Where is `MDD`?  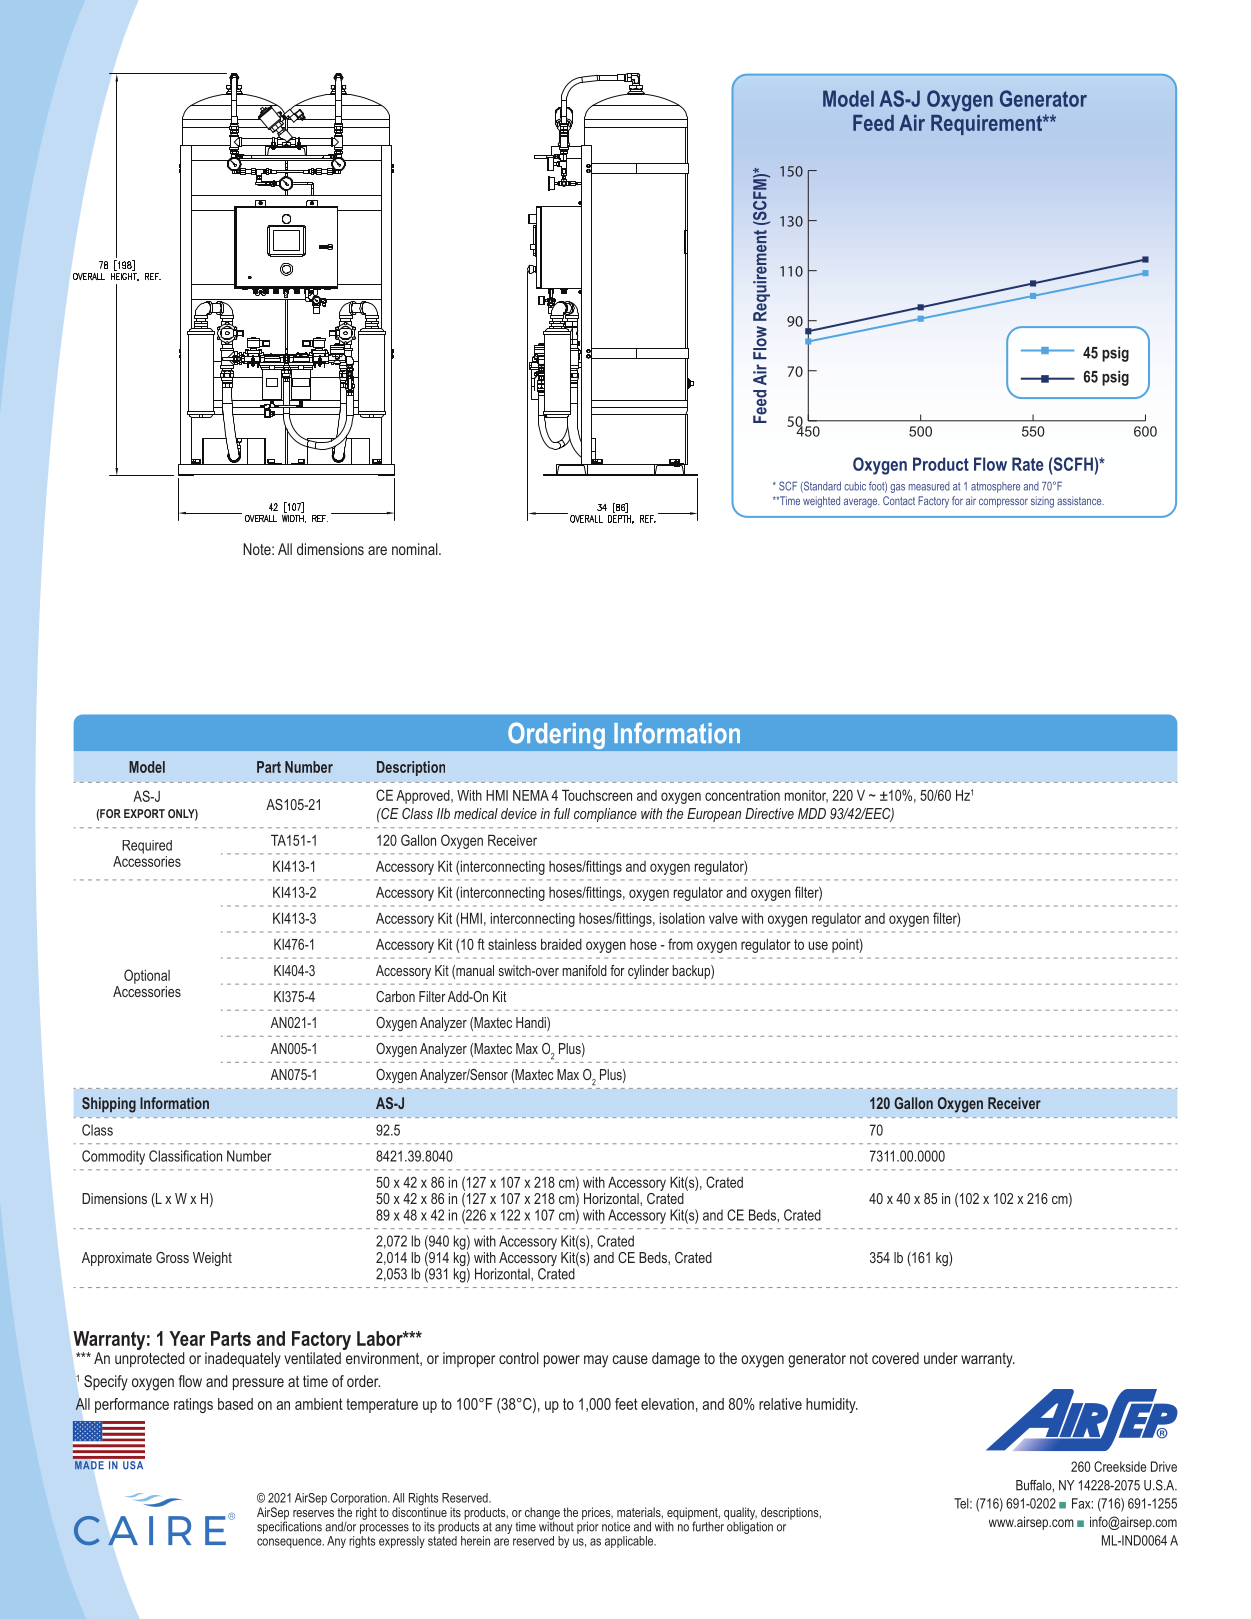 MDD is located at coordinates (812, 813).
